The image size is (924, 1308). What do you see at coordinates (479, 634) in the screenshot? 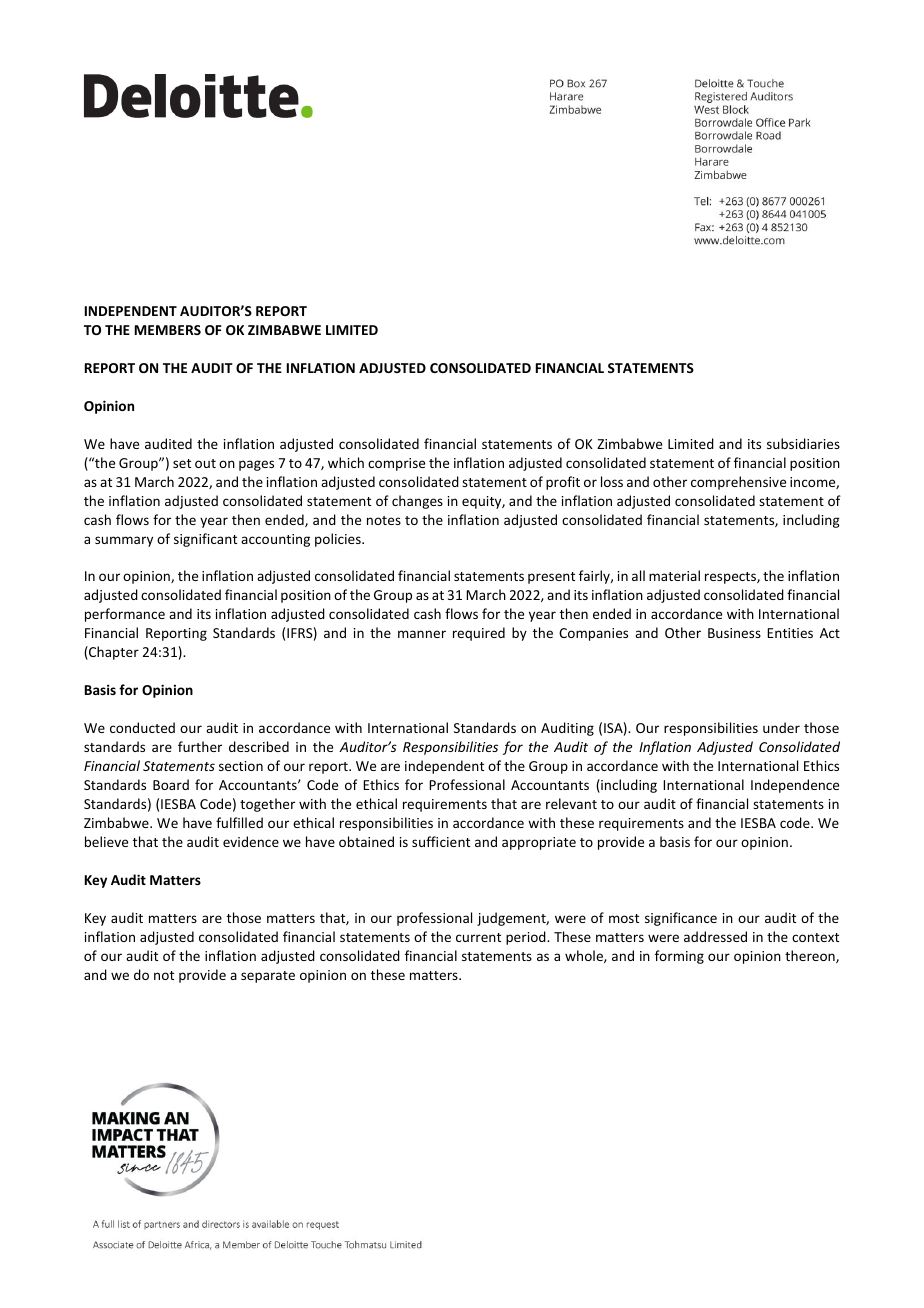
I see `required` at bounding box center [479, 634].
